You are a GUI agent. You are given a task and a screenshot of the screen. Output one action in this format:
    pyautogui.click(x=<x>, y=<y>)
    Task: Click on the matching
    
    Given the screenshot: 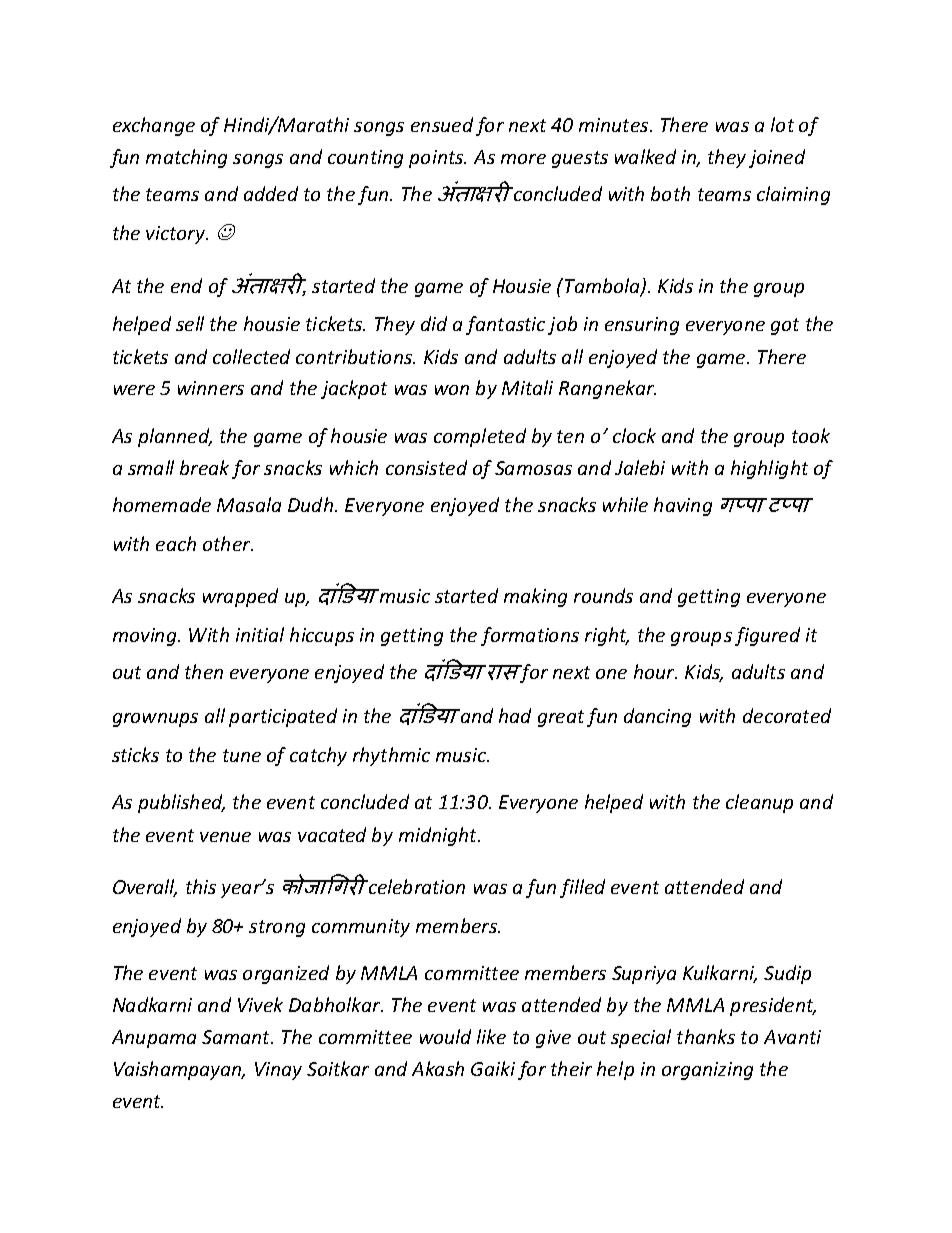 What is the action you would take?
    pyautogui.click(x=186, y=158)
